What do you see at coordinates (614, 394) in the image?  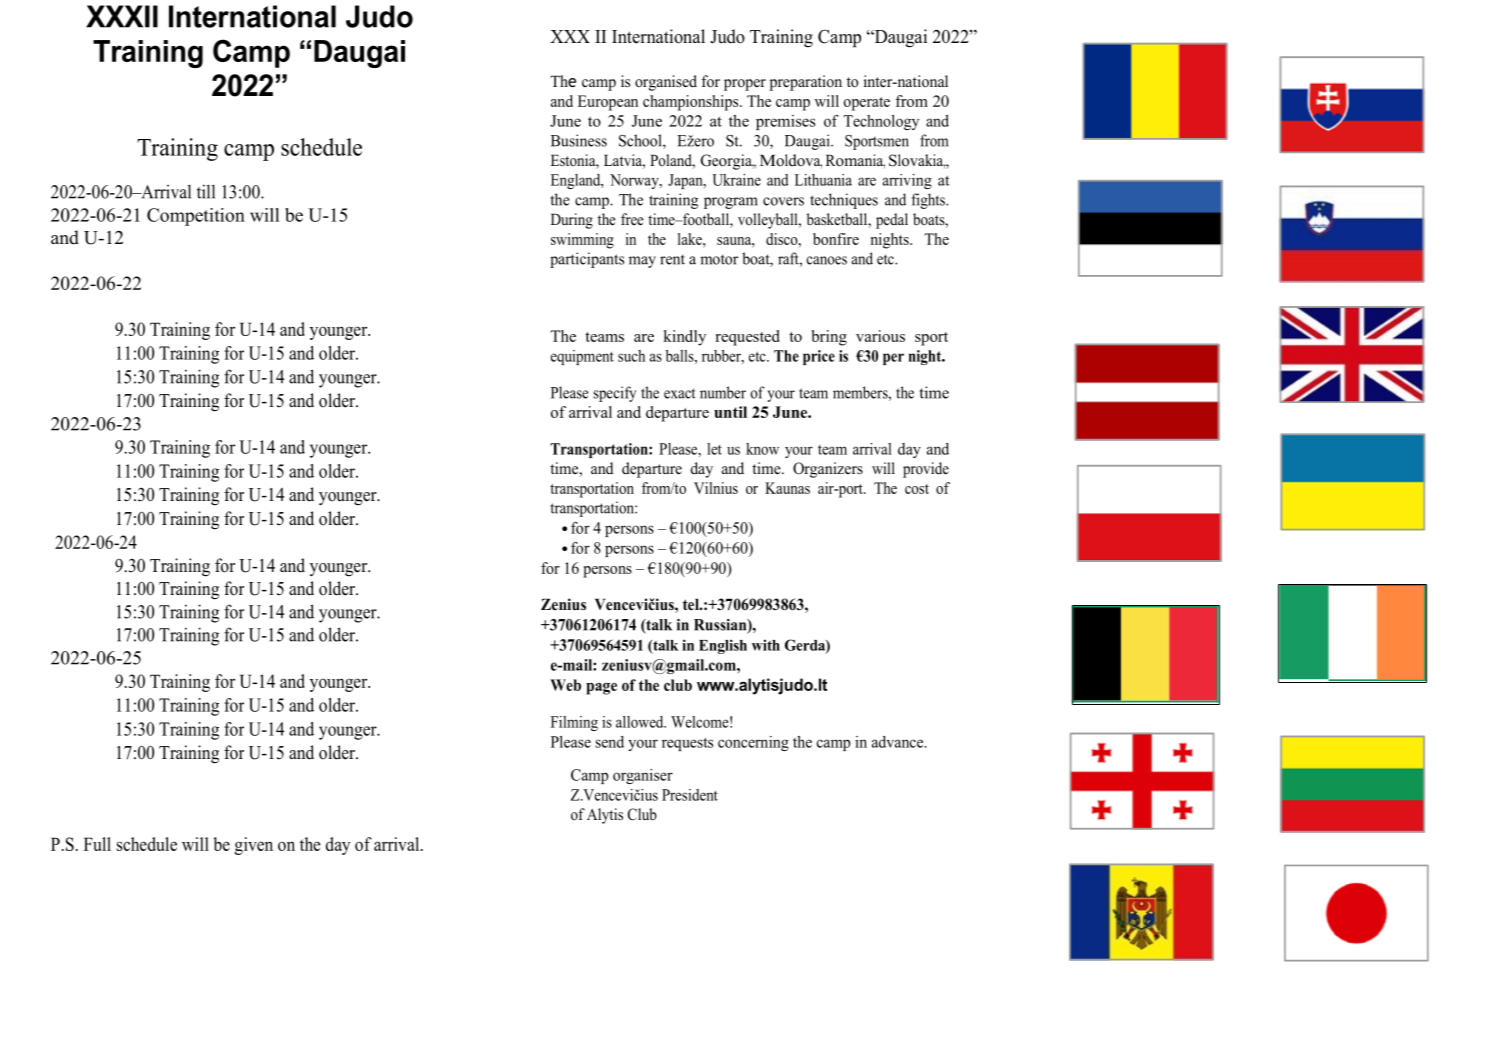 I see `specify` at bounding box center [614, 394].
